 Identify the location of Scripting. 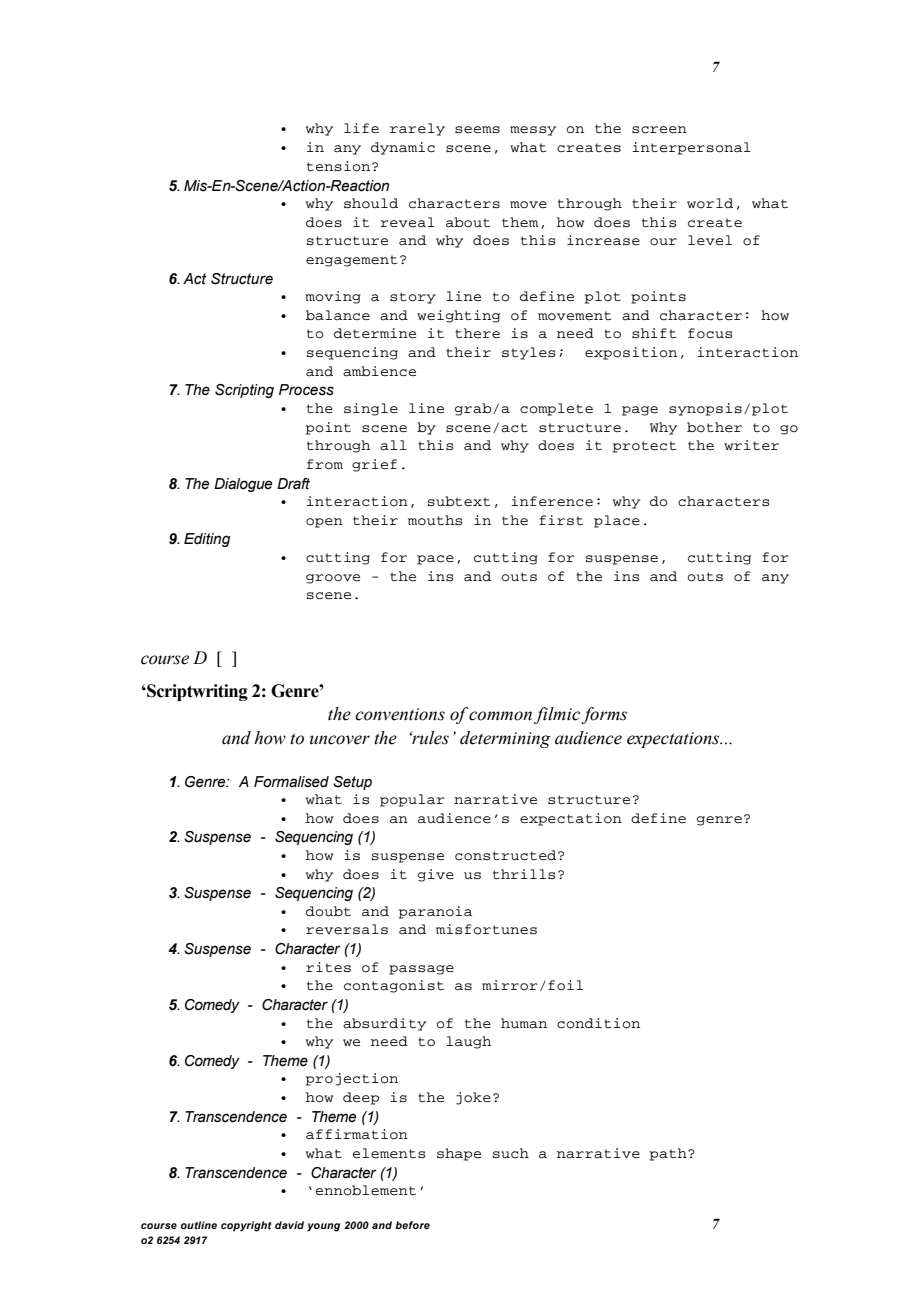
(244, 391).
